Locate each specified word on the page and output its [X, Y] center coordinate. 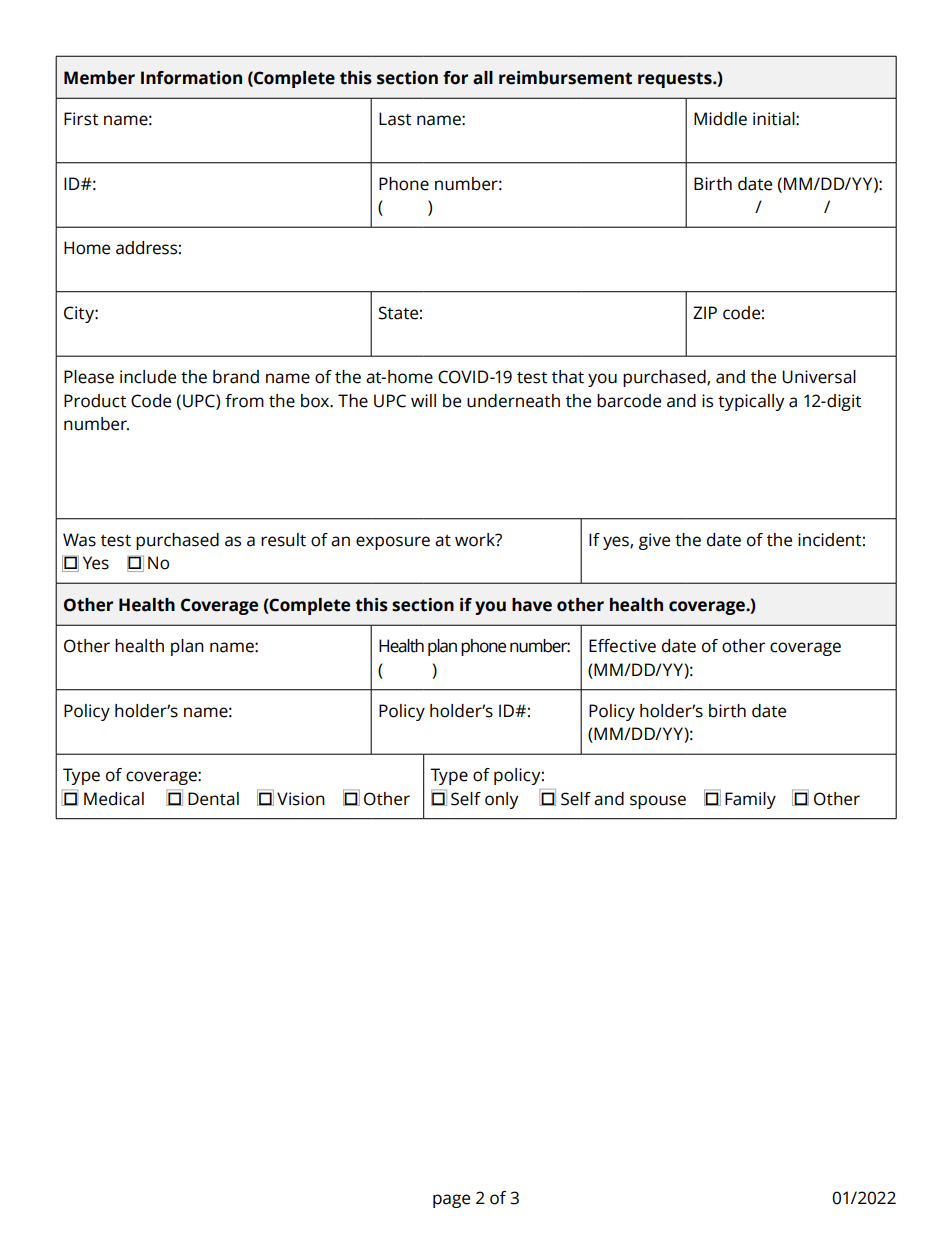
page [451, 1201]
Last [395, 119]
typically [751, 402]
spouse [658, 802]
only [501, 800]
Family [750, 800]
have [532, 605]
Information [191, 78]
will [423, 400]
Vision [301, 799]
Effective [622, 646]
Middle [720, 119]
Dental [213, 799]
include [148, 377]
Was [79, 540]
